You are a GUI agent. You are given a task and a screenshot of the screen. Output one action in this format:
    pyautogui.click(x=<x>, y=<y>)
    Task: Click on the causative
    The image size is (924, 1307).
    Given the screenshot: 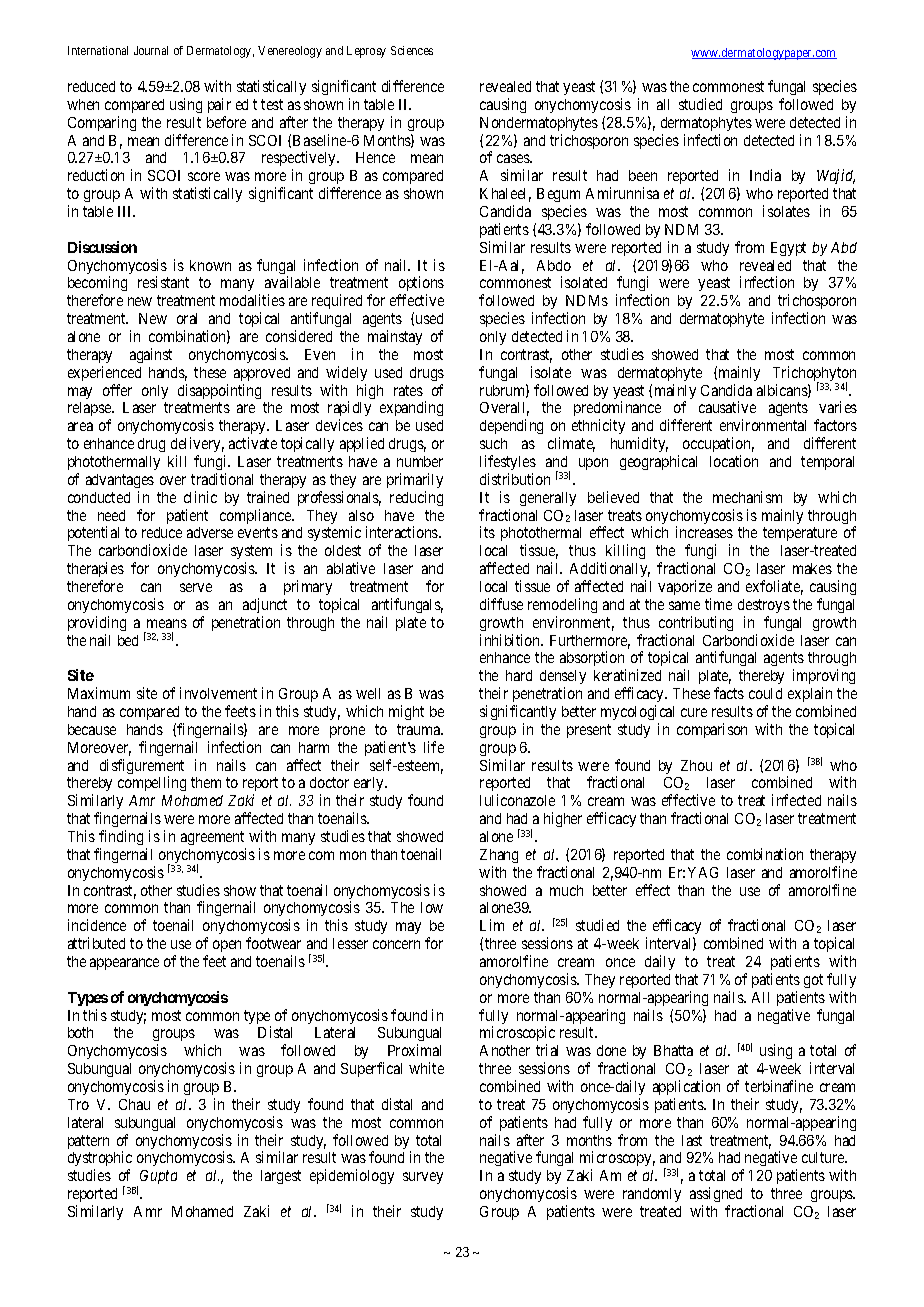 What is the action you would take?
    pyautogui.click(x=727, y=407)
